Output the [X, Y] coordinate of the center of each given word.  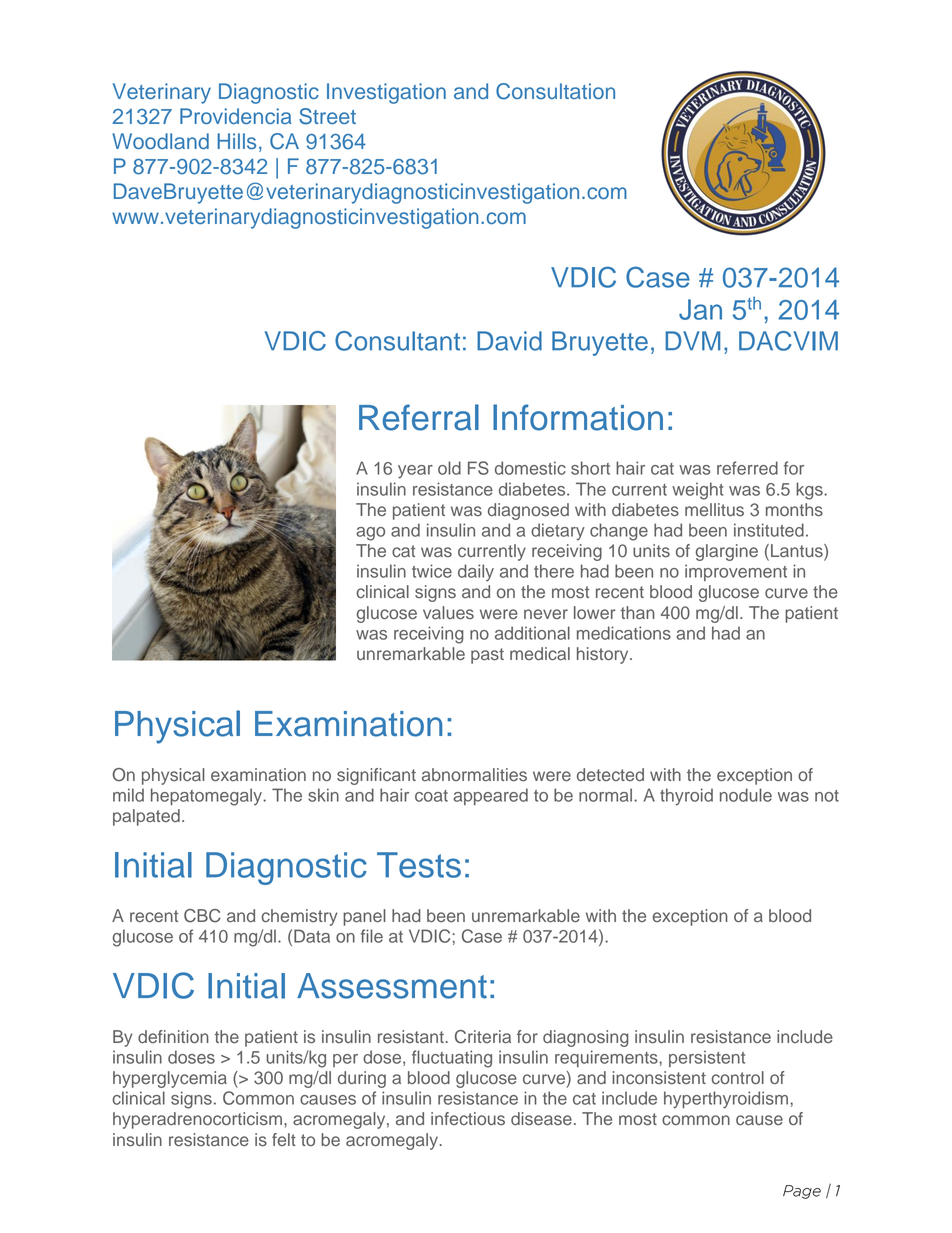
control [738, 1077]
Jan [700, 309]
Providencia [236, 116]
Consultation [555, 91]
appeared [490, 796]
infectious [468, 1118]
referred [747, 468]
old [449, 468]
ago [370, 534]
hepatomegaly [208, 797]
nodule [746, 795]
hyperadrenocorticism [197, 1120]
